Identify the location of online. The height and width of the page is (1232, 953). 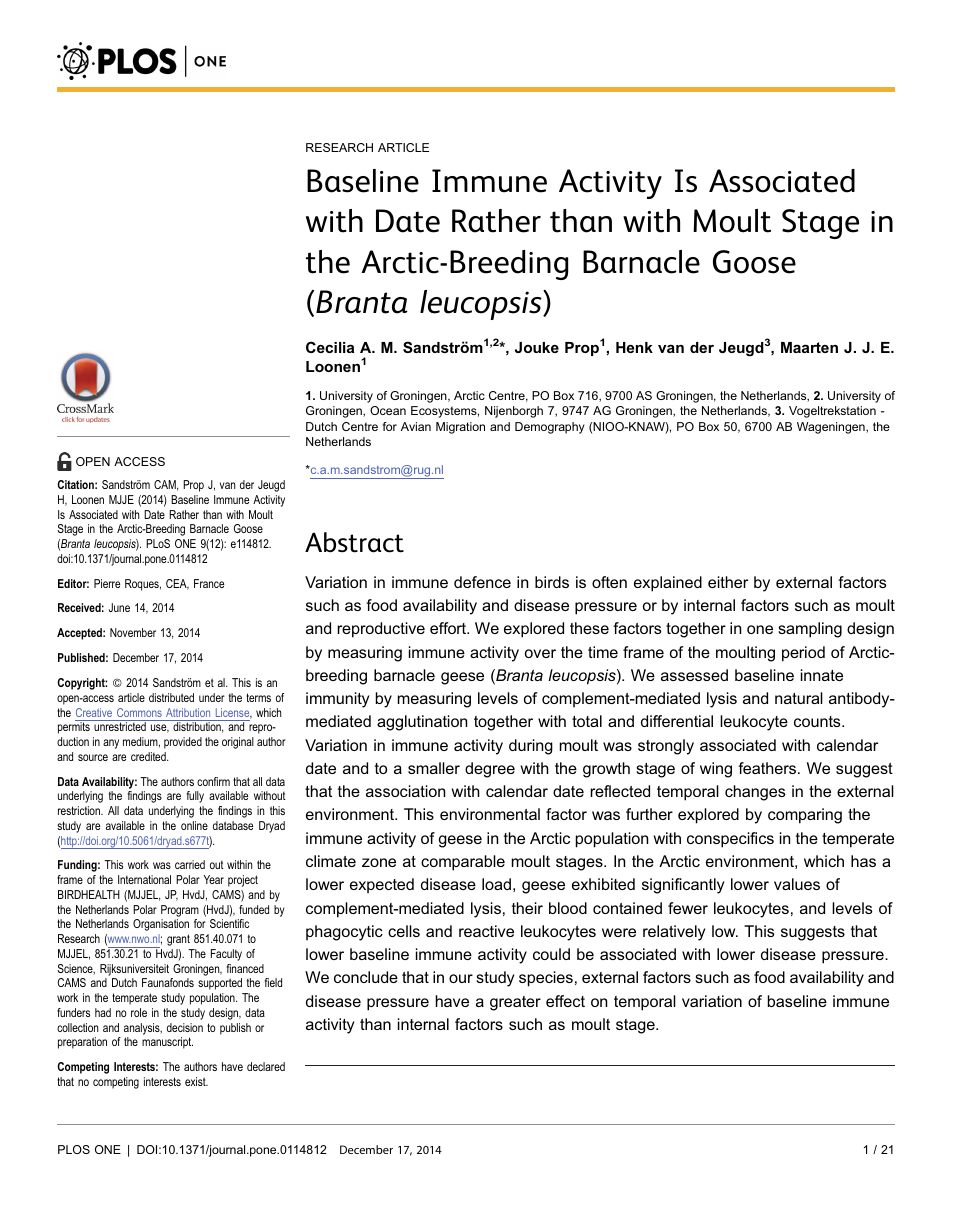
(194, 825).
